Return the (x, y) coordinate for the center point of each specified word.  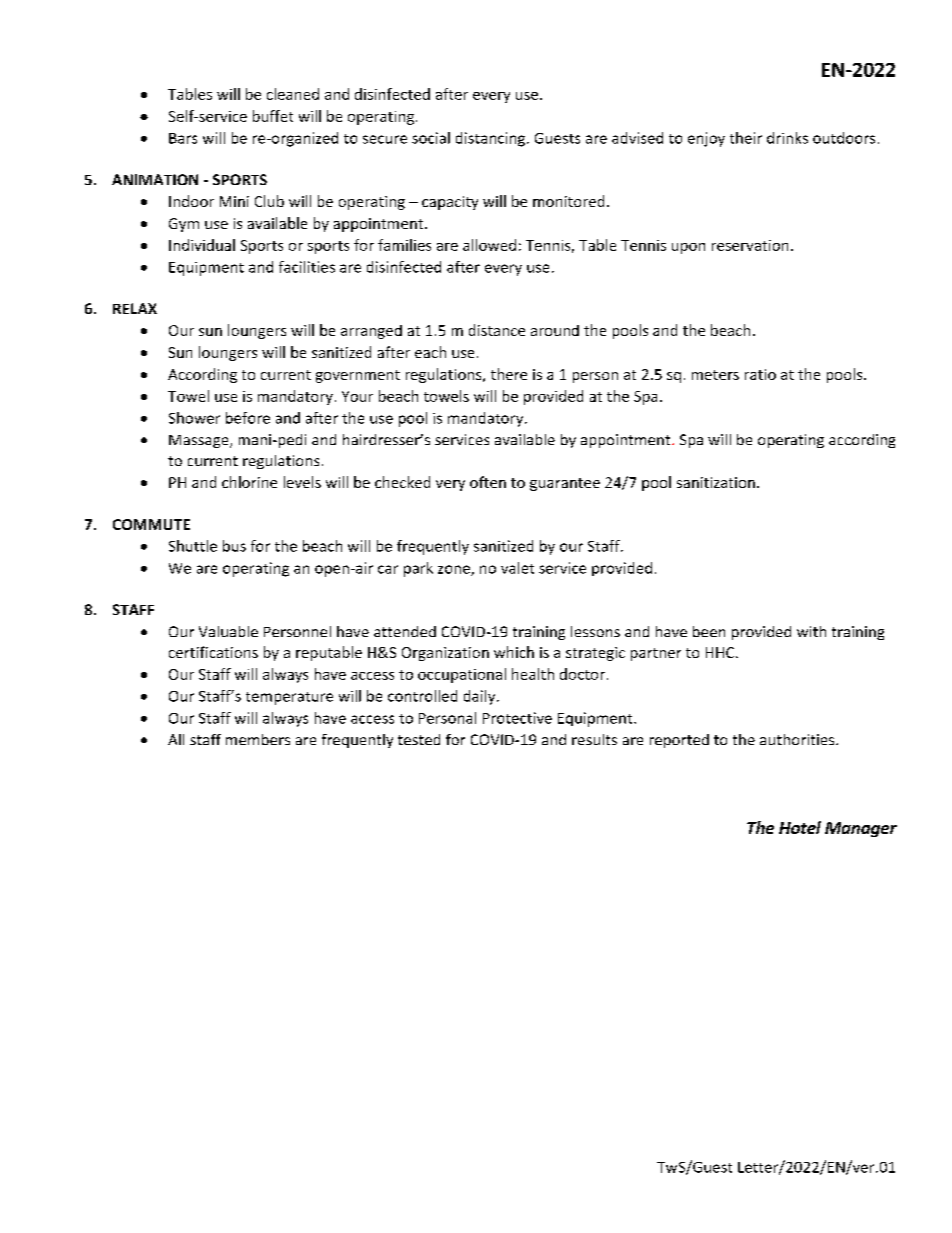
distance (497, 330)
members (258, 739)
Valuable (228, 631)
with (811, 631)
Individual (202, 245)
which (514, 652)
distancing (492, 139)
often (488, 482)
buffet (273, 116)
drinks (787, 138)
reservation (750, 245)
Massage (200, 441)
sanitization (716, 482)
